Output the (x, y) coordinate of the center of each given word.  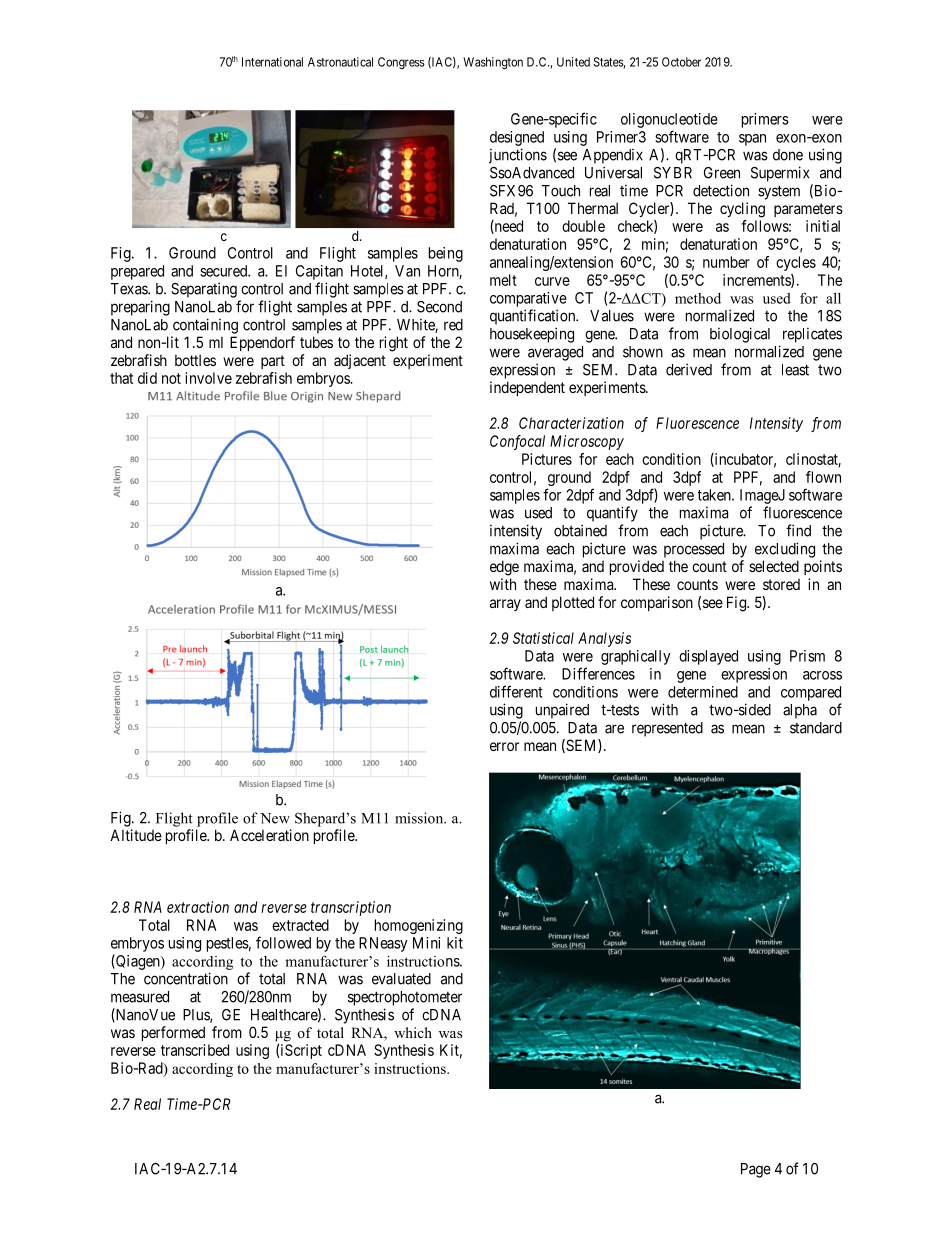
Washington (493, 63)
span (752, 140)
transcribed (195, 1050)
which (413, 1032)
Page (756, 1170)
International (272, 62)
